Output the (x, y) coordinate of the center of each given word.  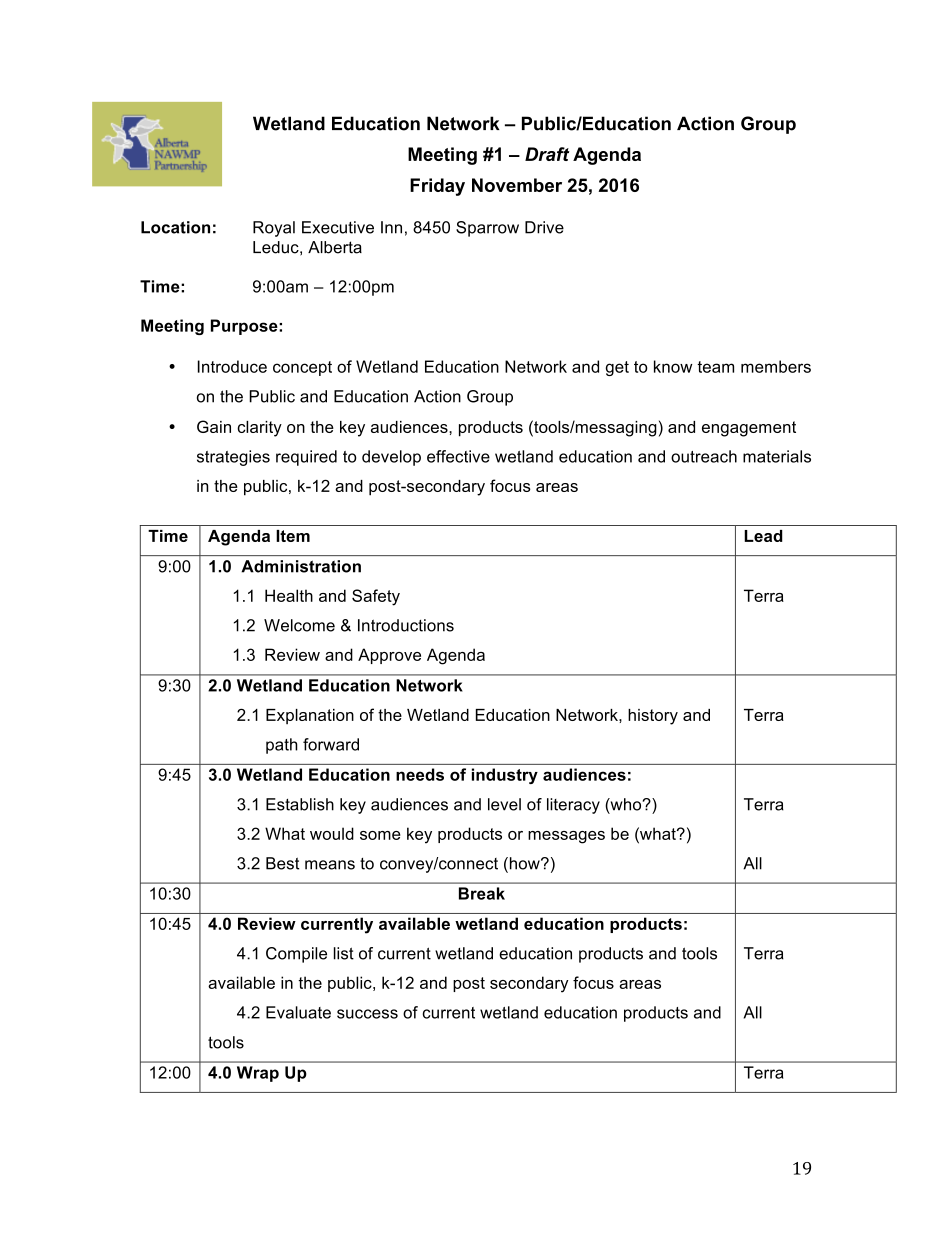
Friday (437, 187)
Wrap (258, 1074)
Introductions (406, 625)
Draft (547, 154)
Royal (274, 229)
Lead (763, 536)
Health (289, 595)
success (367, 1014)
